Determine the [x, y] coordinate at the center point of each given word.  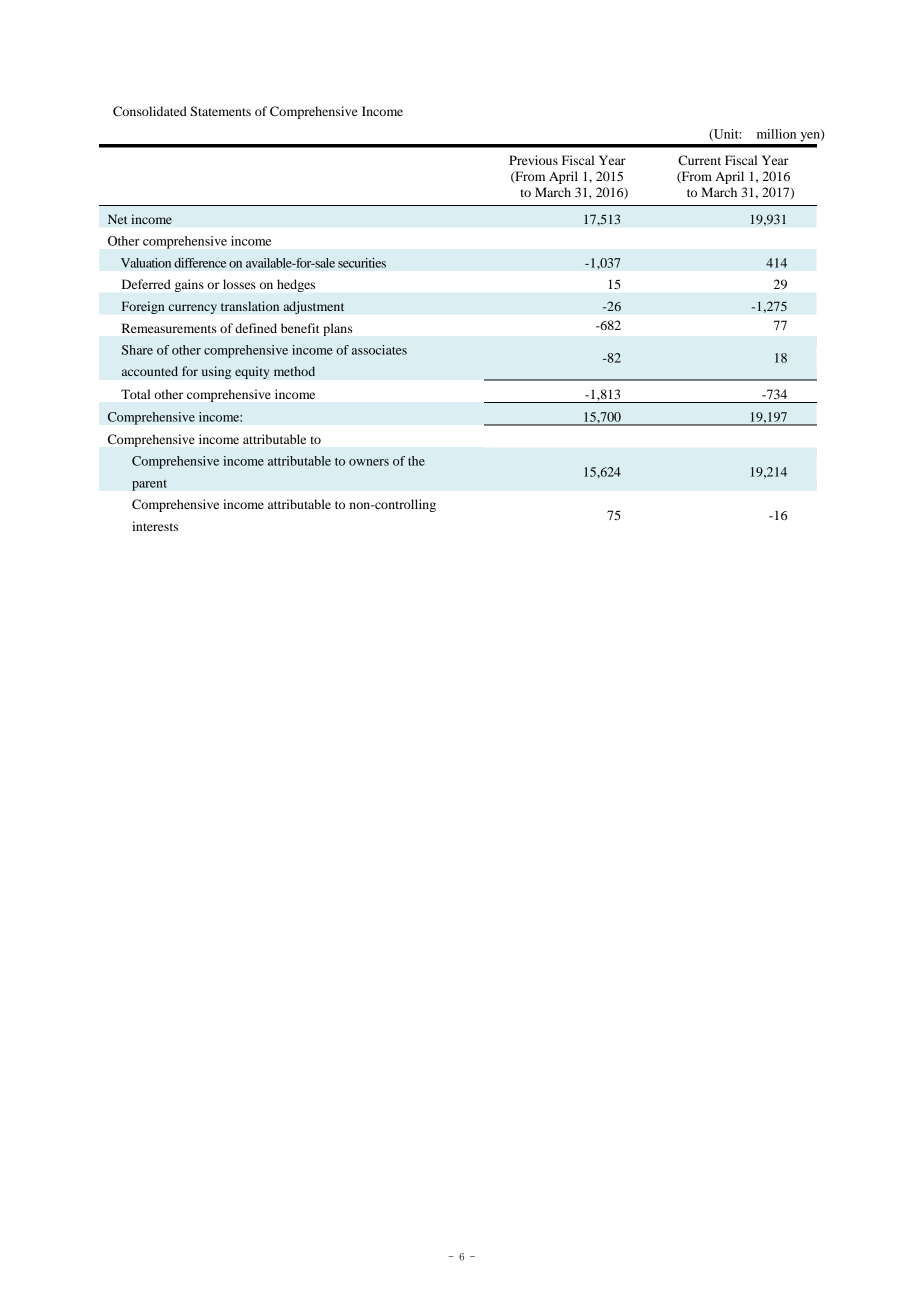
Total [135, 394]
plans [337, 329]
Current [699, 160]
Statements [220, 111]
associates [379, 350]
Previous [533, 160]
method [294, 371]
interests [155, 526]
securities [362, 263]
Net [118, 219]
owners [369, 462]
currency [193, 309]
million [776, 134]
